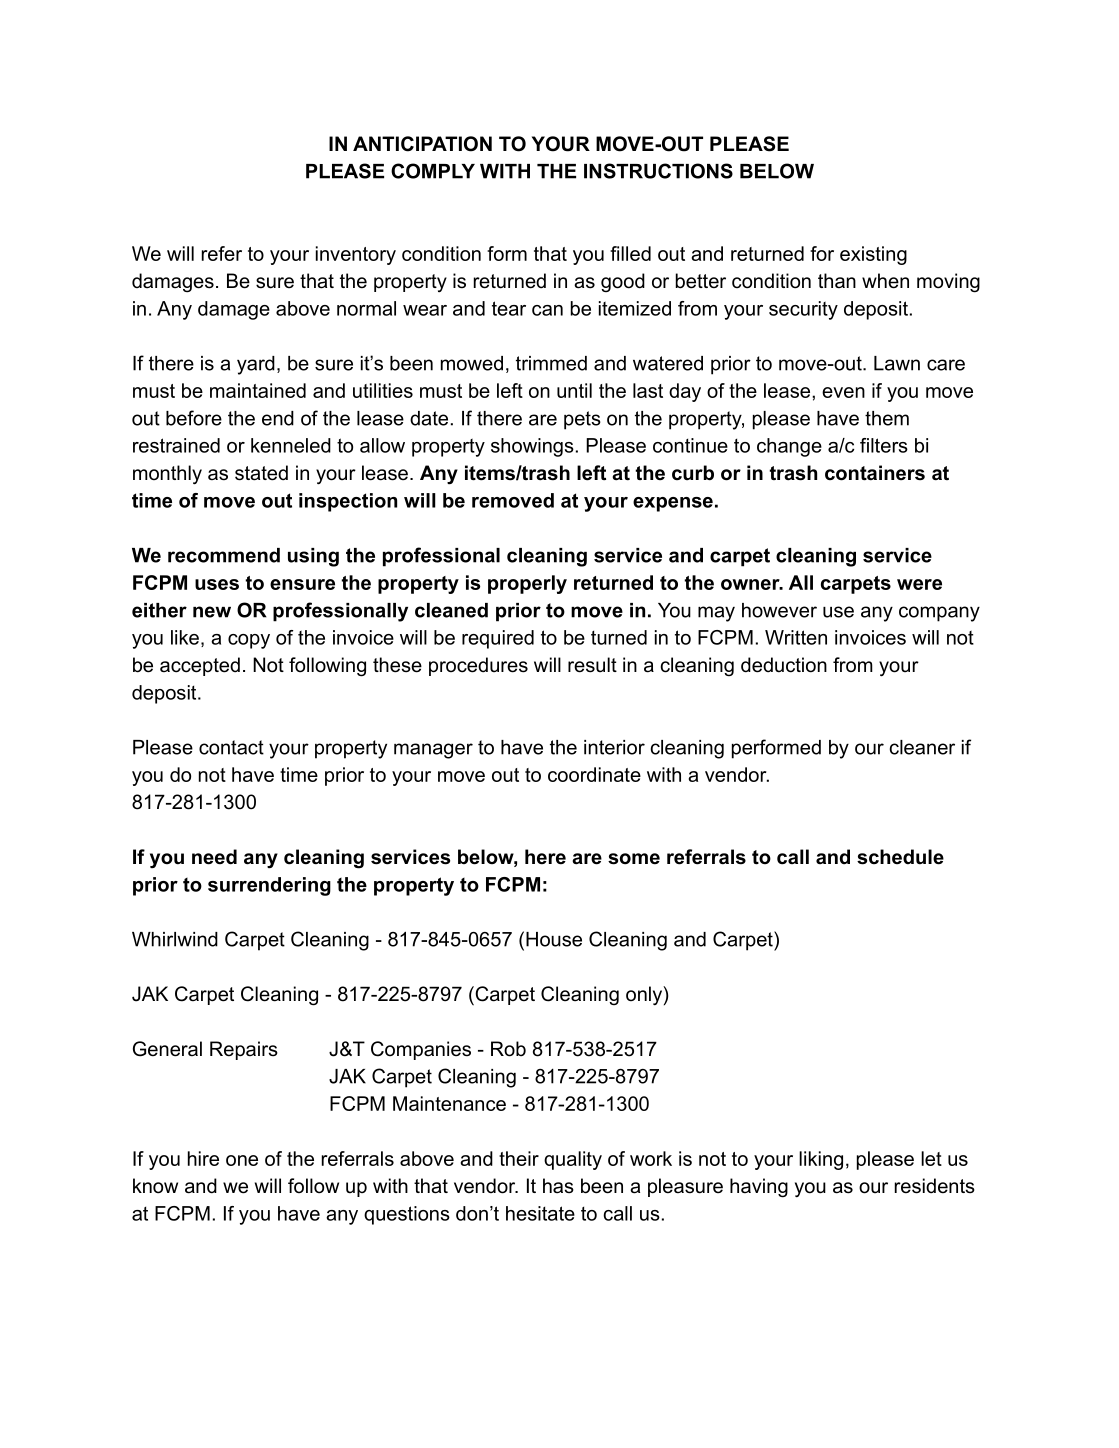 This screenshot has width=1119, height=1448. Describe the element at coordinates (658, 171) in the screenshot. I see `INSTRUCTIONS` at that location.
